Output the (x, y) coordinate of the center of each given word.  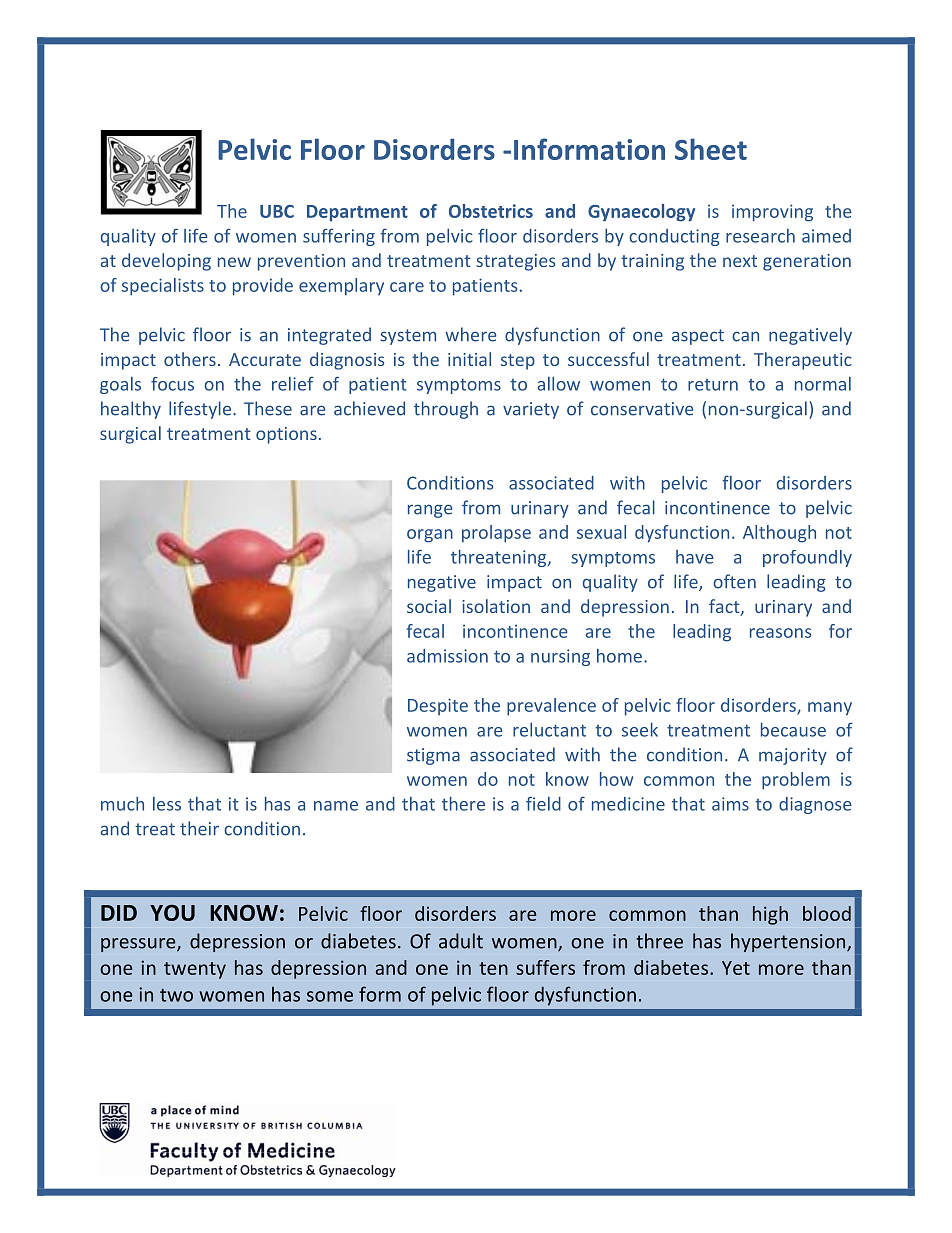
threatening (500, 558)
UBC (277, 211)
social (429, 606)
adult (461, 941)
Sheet (711, 149)
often (734, 581)
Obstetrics (491, 211)
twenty (195, 970)
